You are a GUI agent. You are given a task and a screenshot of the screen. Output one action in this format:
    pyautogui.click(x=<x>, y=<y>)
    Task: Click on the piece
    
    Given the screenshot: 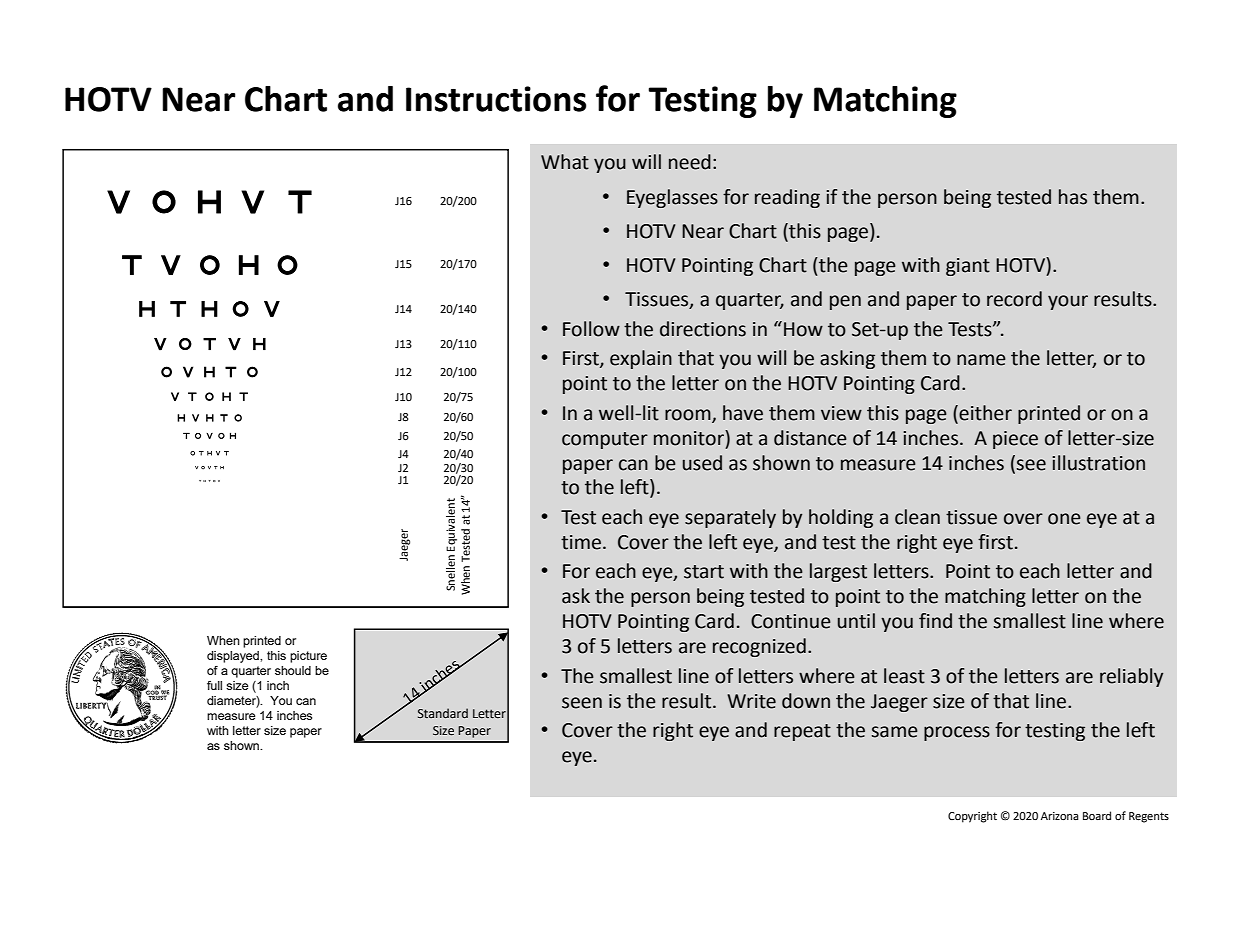 What is the action you would take?
    pyautogui.click(x=1015, y=440)
